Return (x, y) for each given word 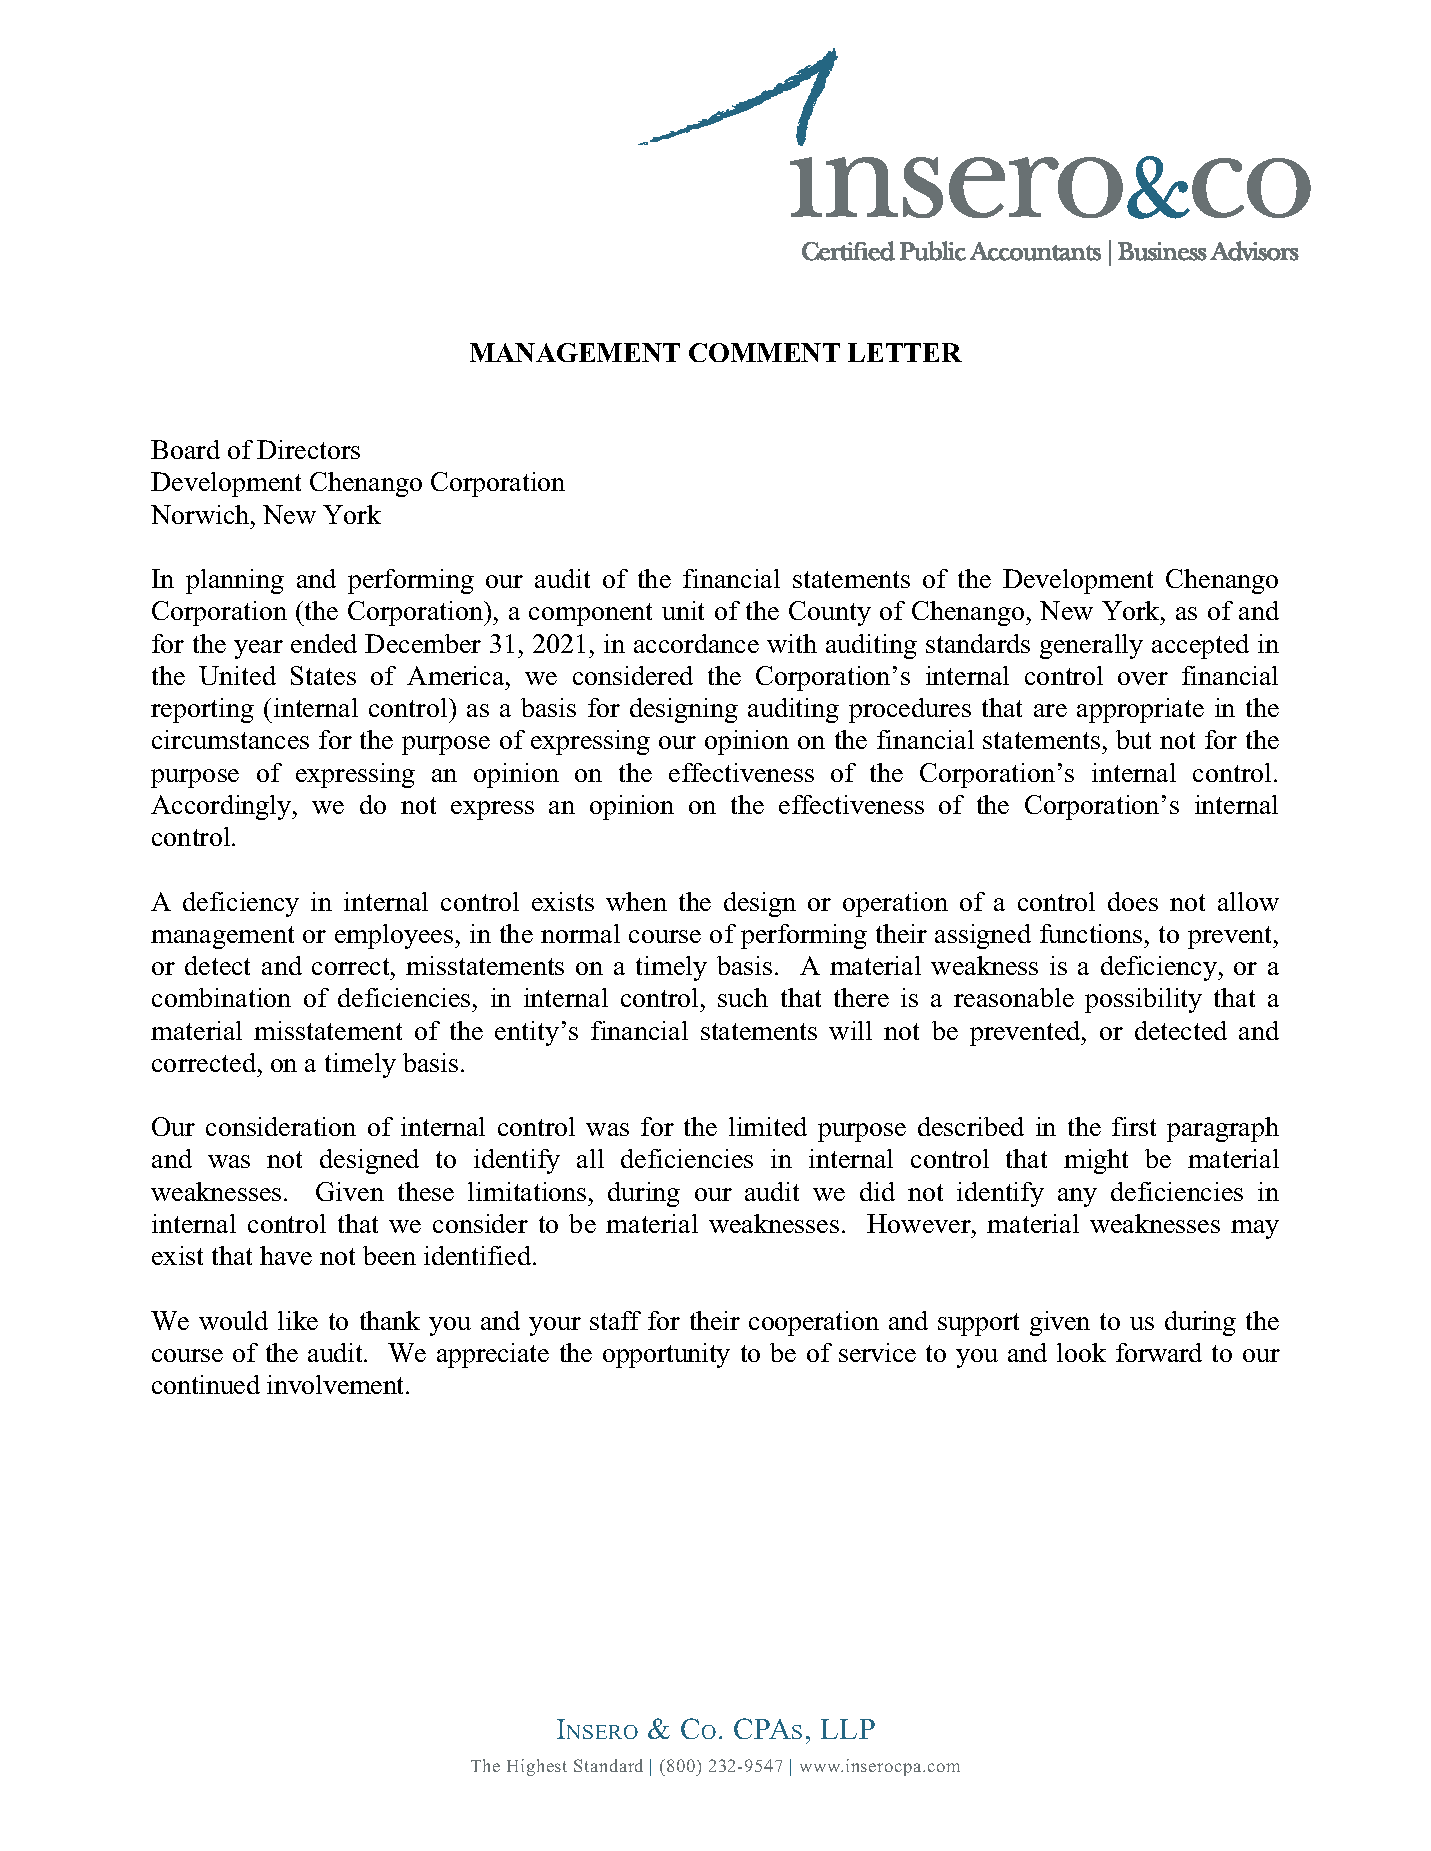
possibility (1143, 1000)
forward (1159, 1352)
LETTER (905, 352)
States (323, 675)
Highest (537, 1767)
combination (221, 997)
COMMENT (764, 352)
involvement (337, 1384)
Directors (308, 449)
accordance (696, 643)
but (1133, 739)
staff (615, 1320)
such (743, 997)
